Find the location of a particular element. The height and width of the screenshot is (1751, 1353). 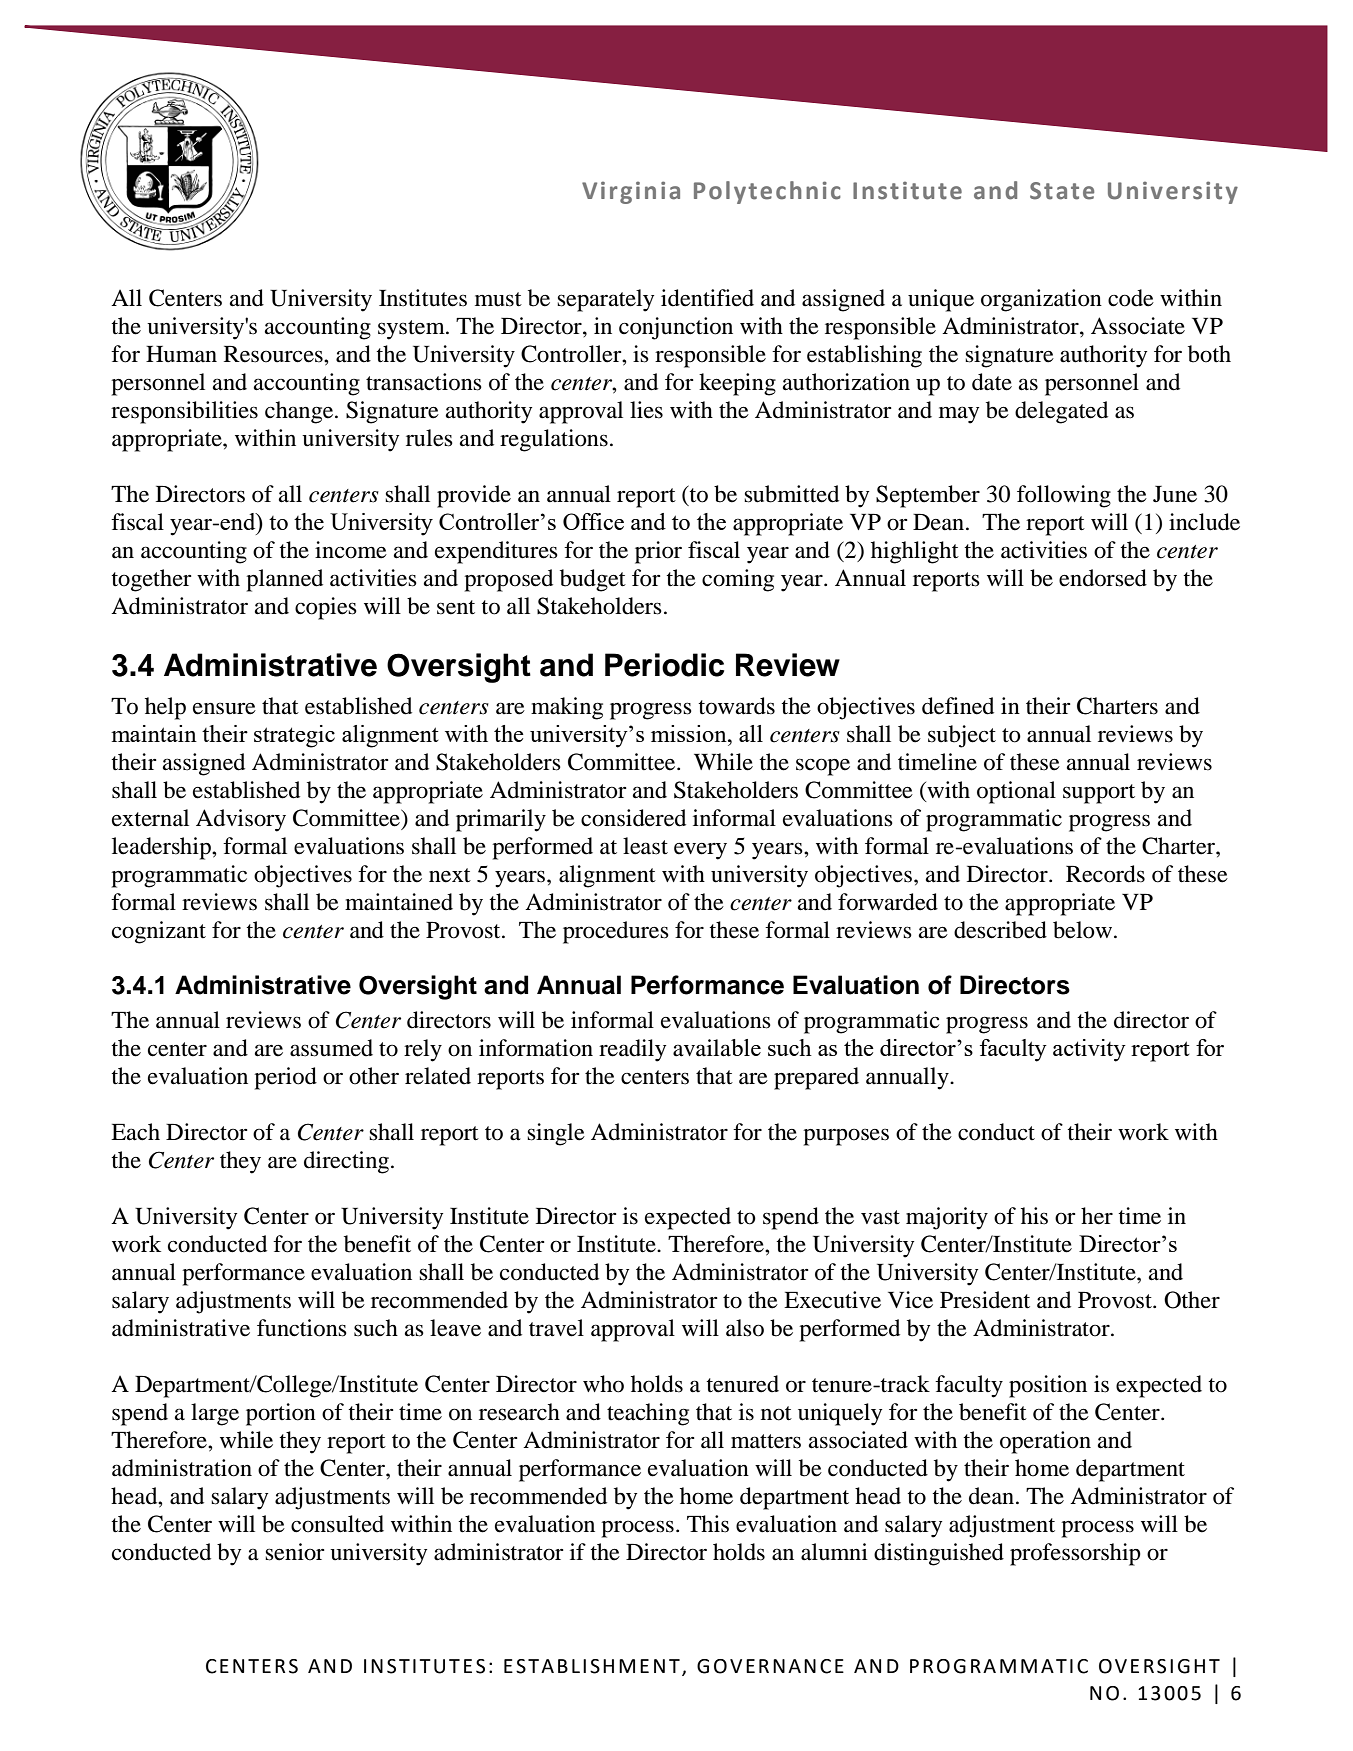

operation is located at coordinates (1045, 1442).
